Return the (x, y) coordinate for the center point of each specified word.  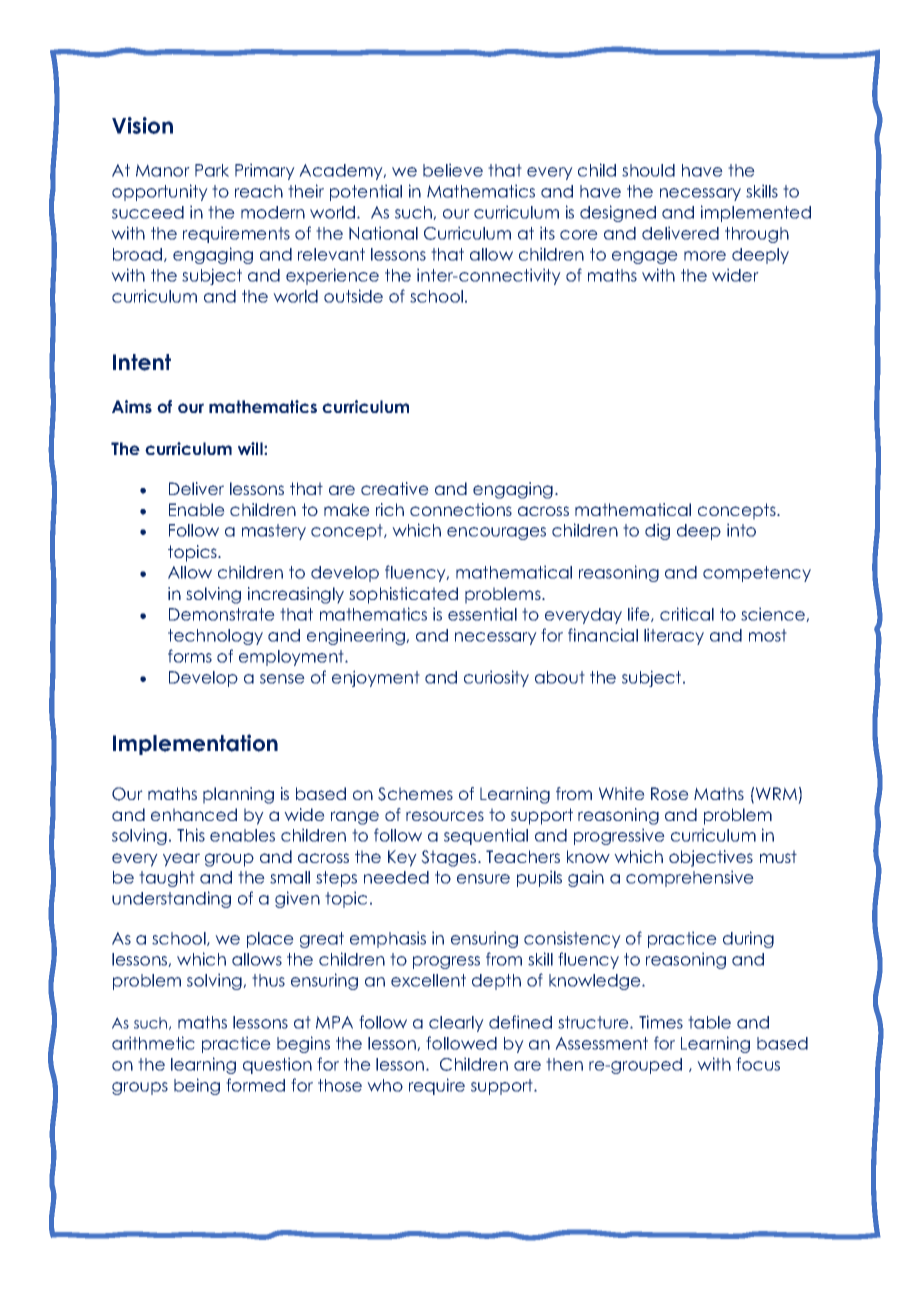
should (648, 170)
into (741, 530)
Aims (132, 406)
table (709, 1022)
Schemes (415, 794)
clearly (456, 1024)
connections (461, 509)
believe (453, 170)
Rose (670, 793)
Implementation (195, 744)
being (197, 1086)
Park (212, 170)
